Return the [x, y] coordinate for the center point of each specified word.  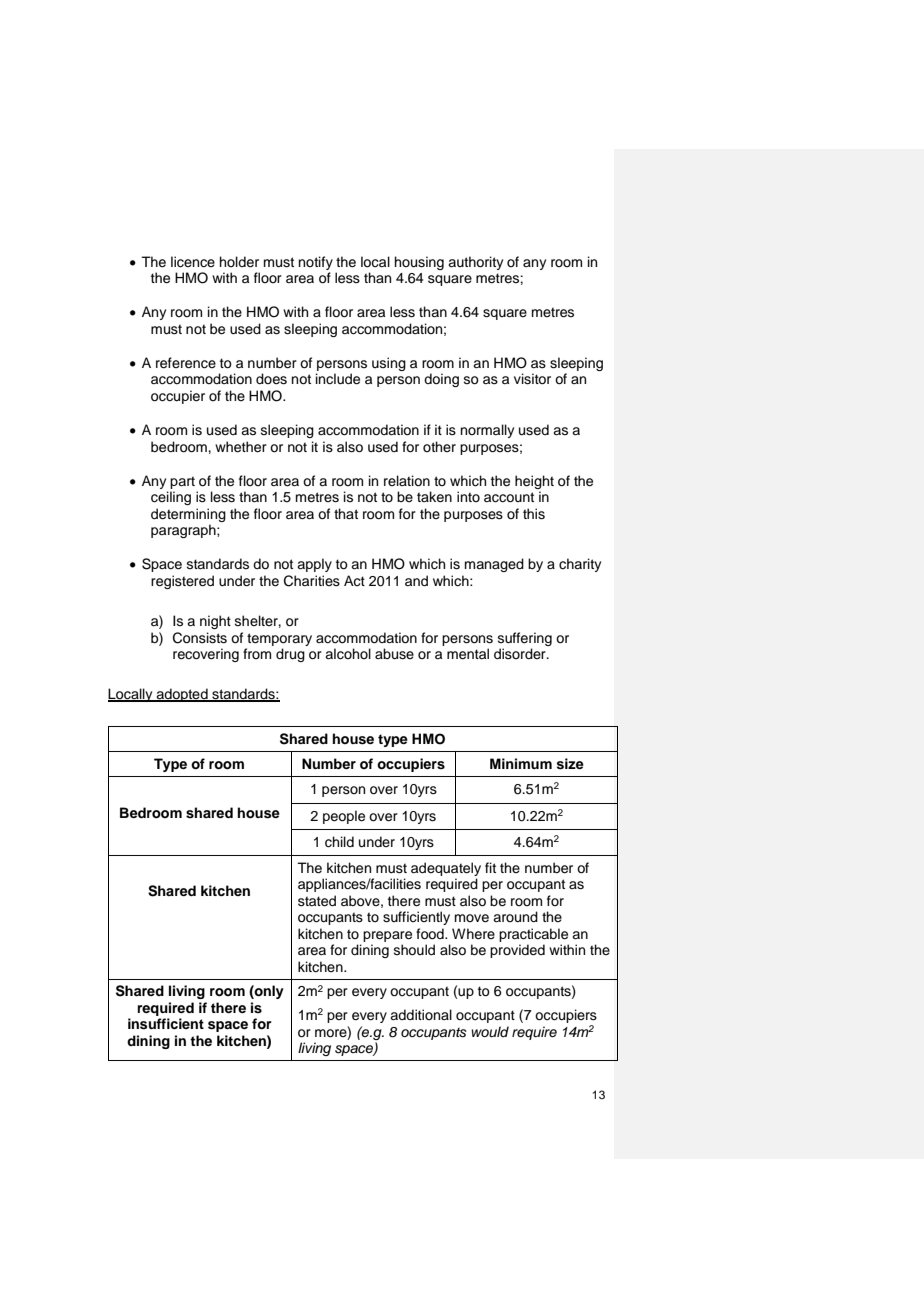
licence [193, 262]
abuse [394, 654]
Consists [200, 638]
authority [475, 263]
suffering [525, 639]
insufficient [166, 1024]
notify [316, 263]
